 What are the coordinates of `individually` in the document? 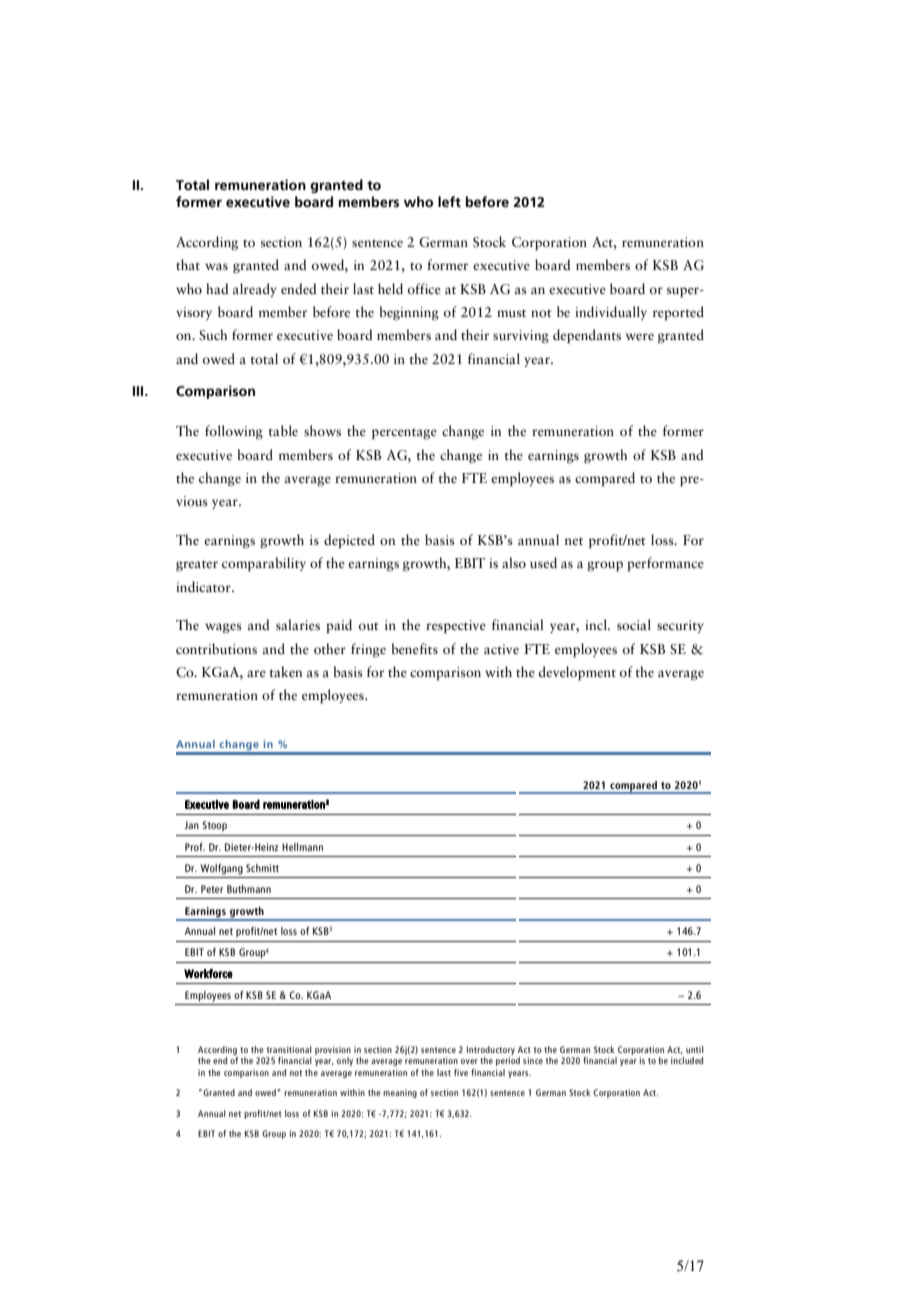 It's located at (611, 313).
